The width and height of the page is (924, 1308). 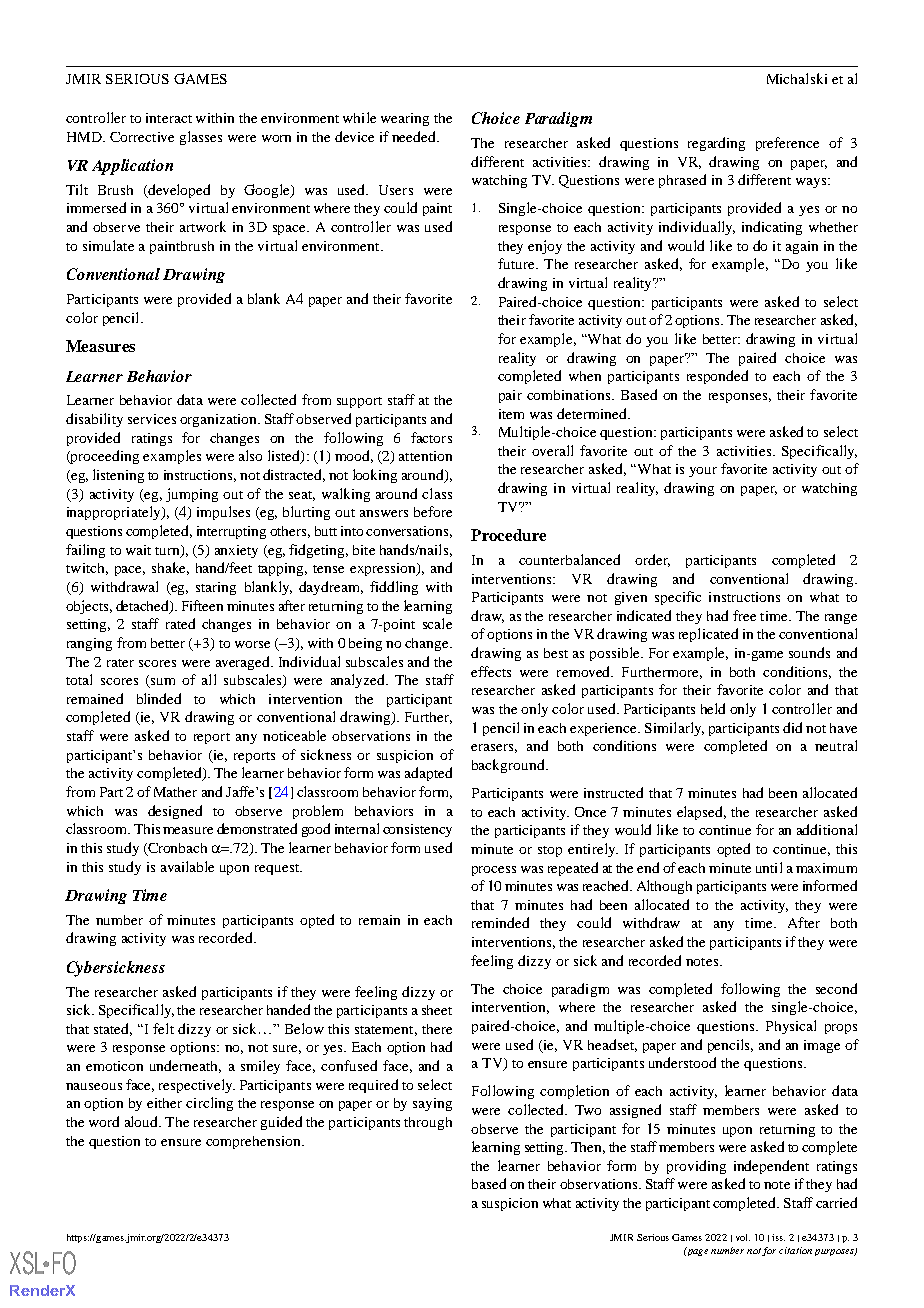 What do you see at coordinates (159, 698) in the page?
I see `blinded` at bounding box center [159, 698].
